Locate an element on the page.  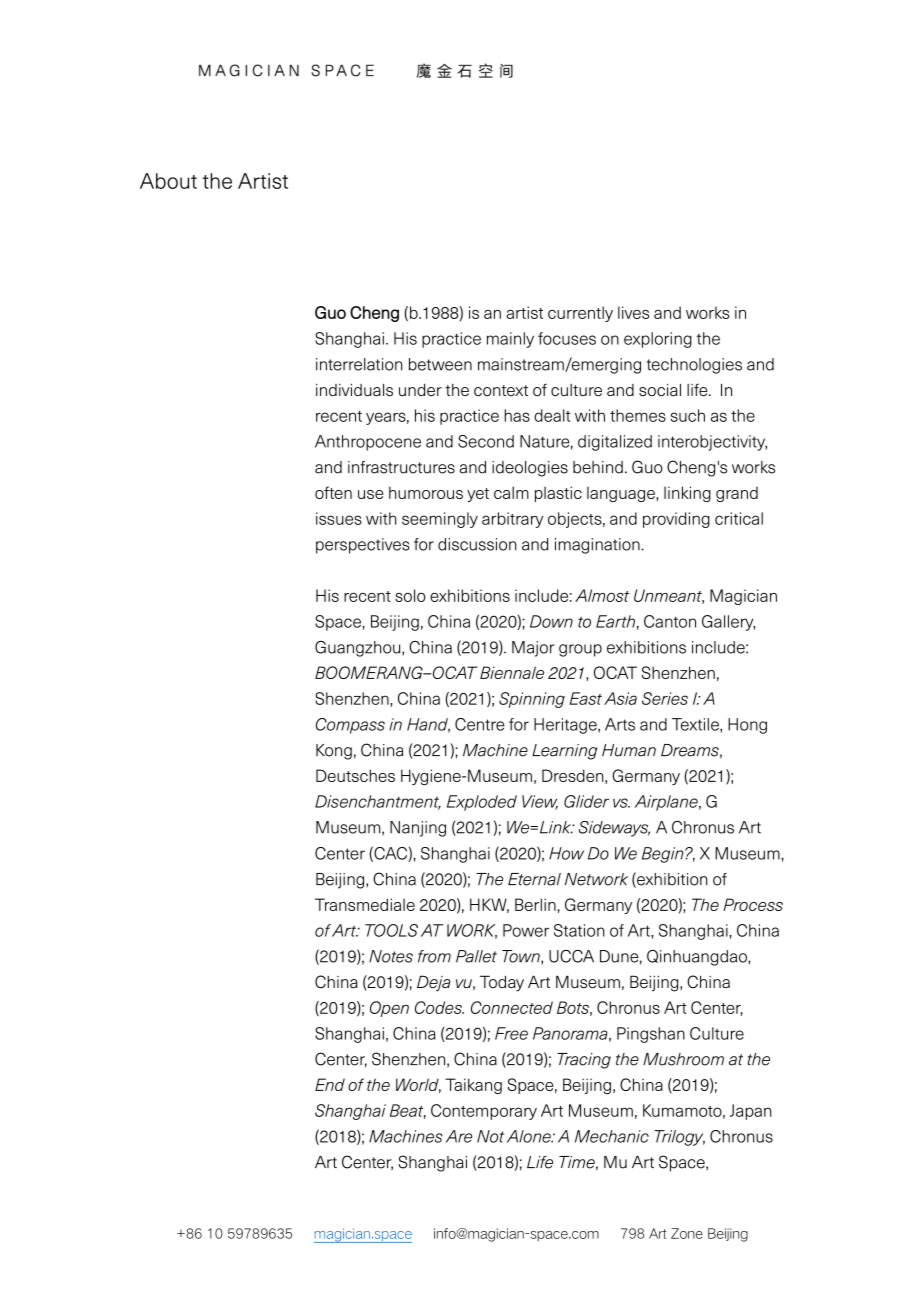
Contemporary is located at coordinates (484, 1112).
